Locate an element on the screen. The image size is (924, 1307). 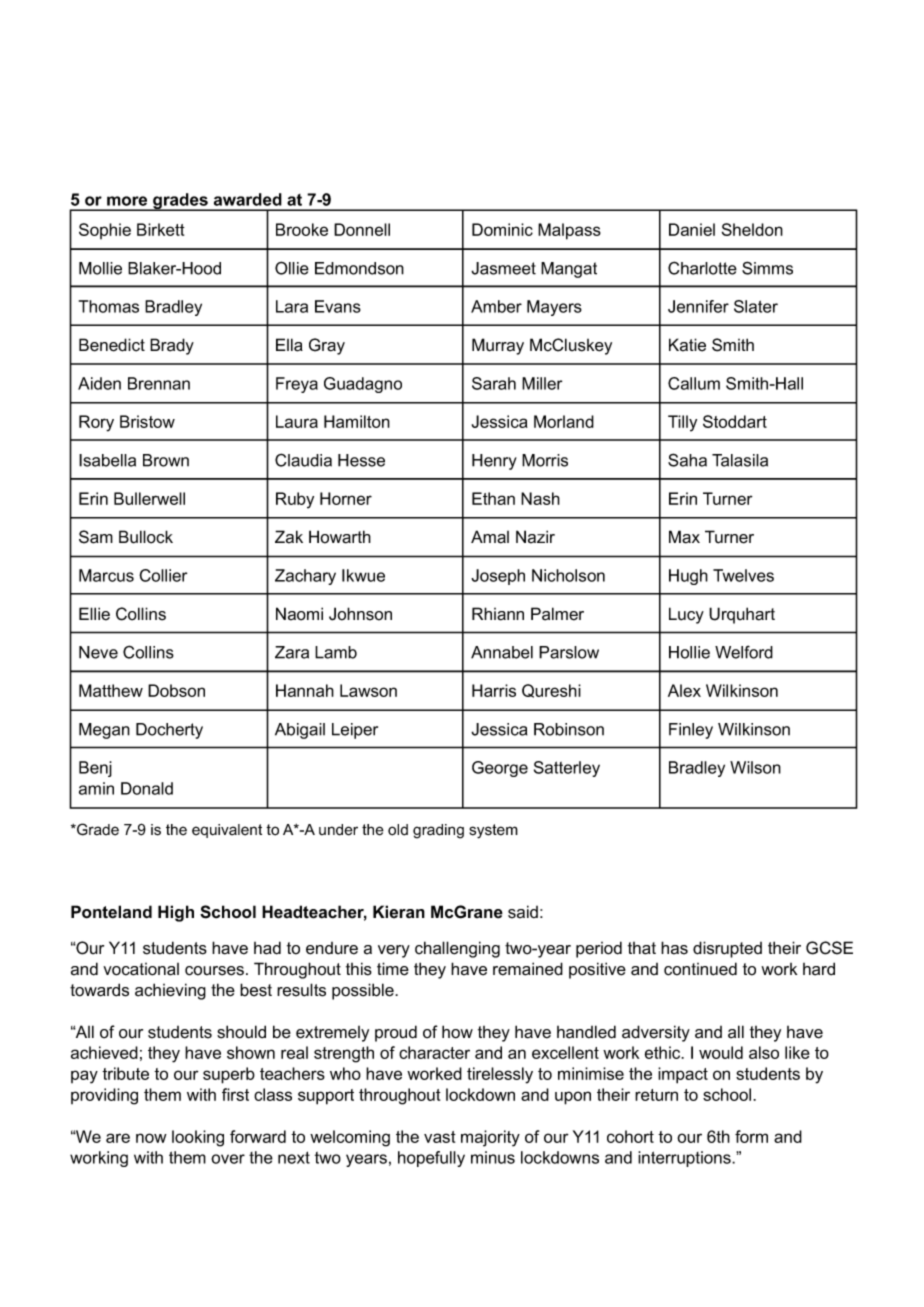
Sheldon is located at coordinates (752, 229).
